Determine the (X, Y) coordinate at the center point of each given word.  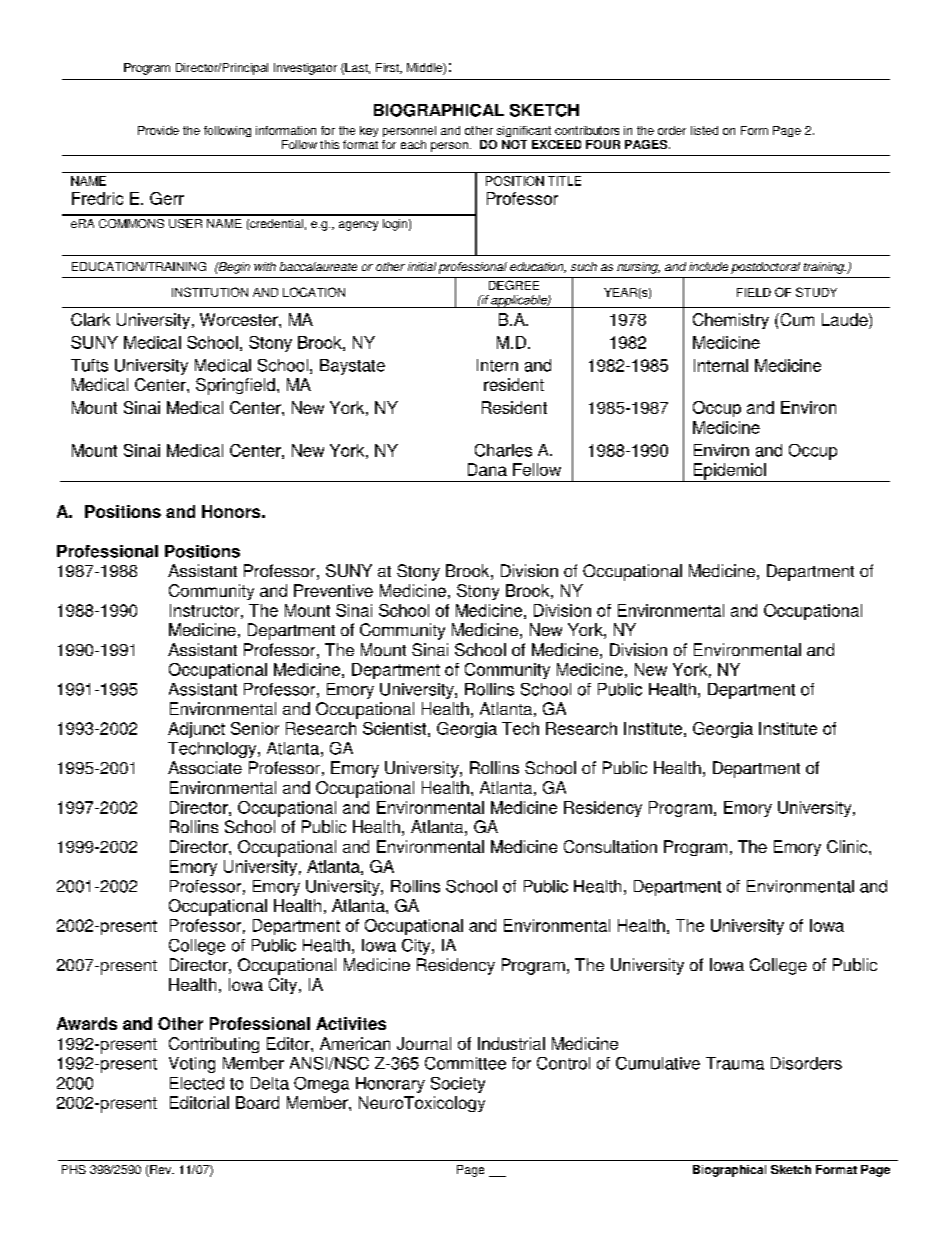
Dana (487, 469)
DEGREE (514, 285)
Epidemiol (729, 472)
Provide (158, 130)
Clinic (848, 846)
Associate (205, 767)
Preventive (333, 590)
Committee (465, 1063)
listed (704, 130)
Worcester (240, 319)
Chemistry (731, 321)
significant (524, 131)
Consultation (610, 846)
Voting (192, 1065)
